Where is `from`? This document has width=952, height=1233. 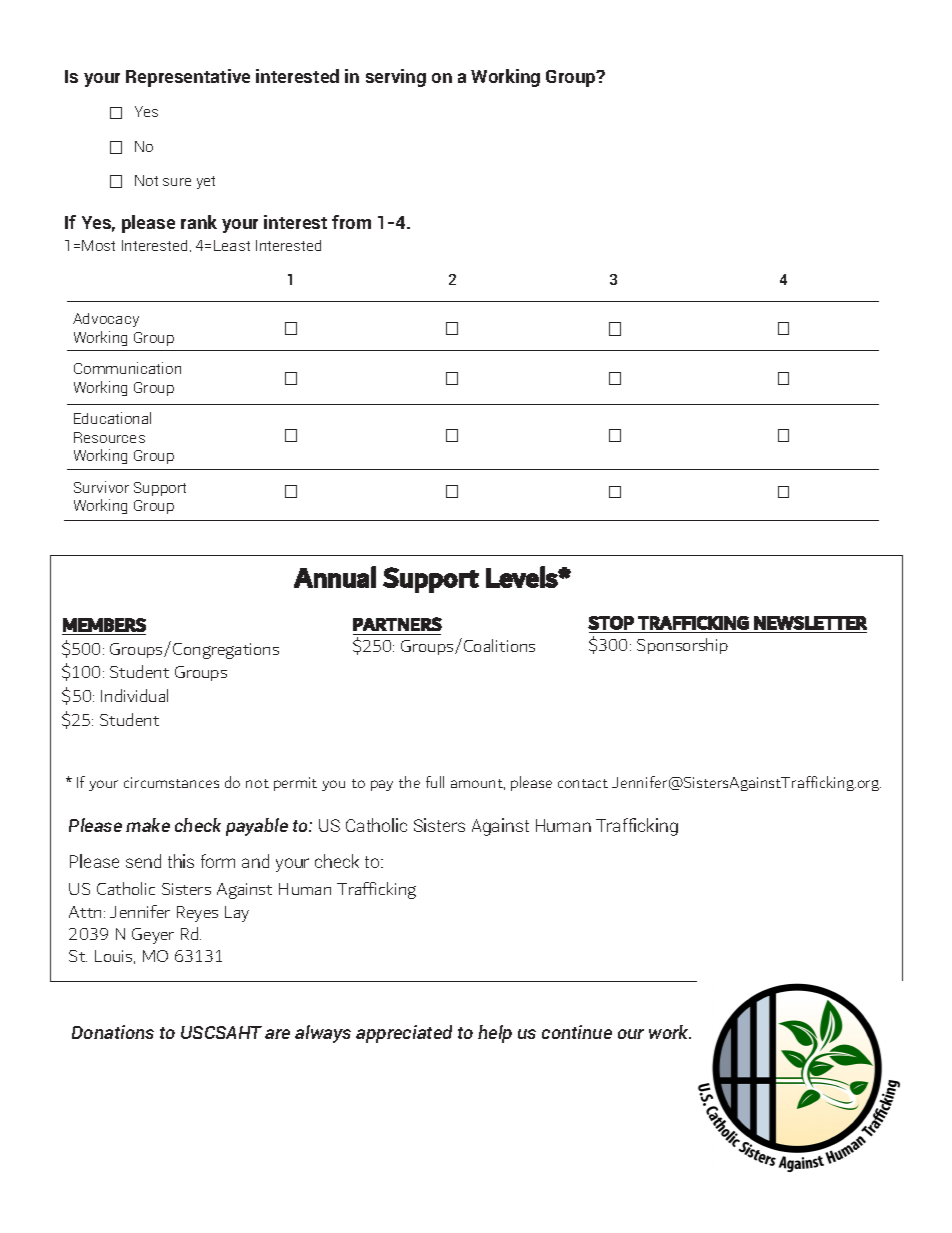
from is located at coordinates (351, 222).
